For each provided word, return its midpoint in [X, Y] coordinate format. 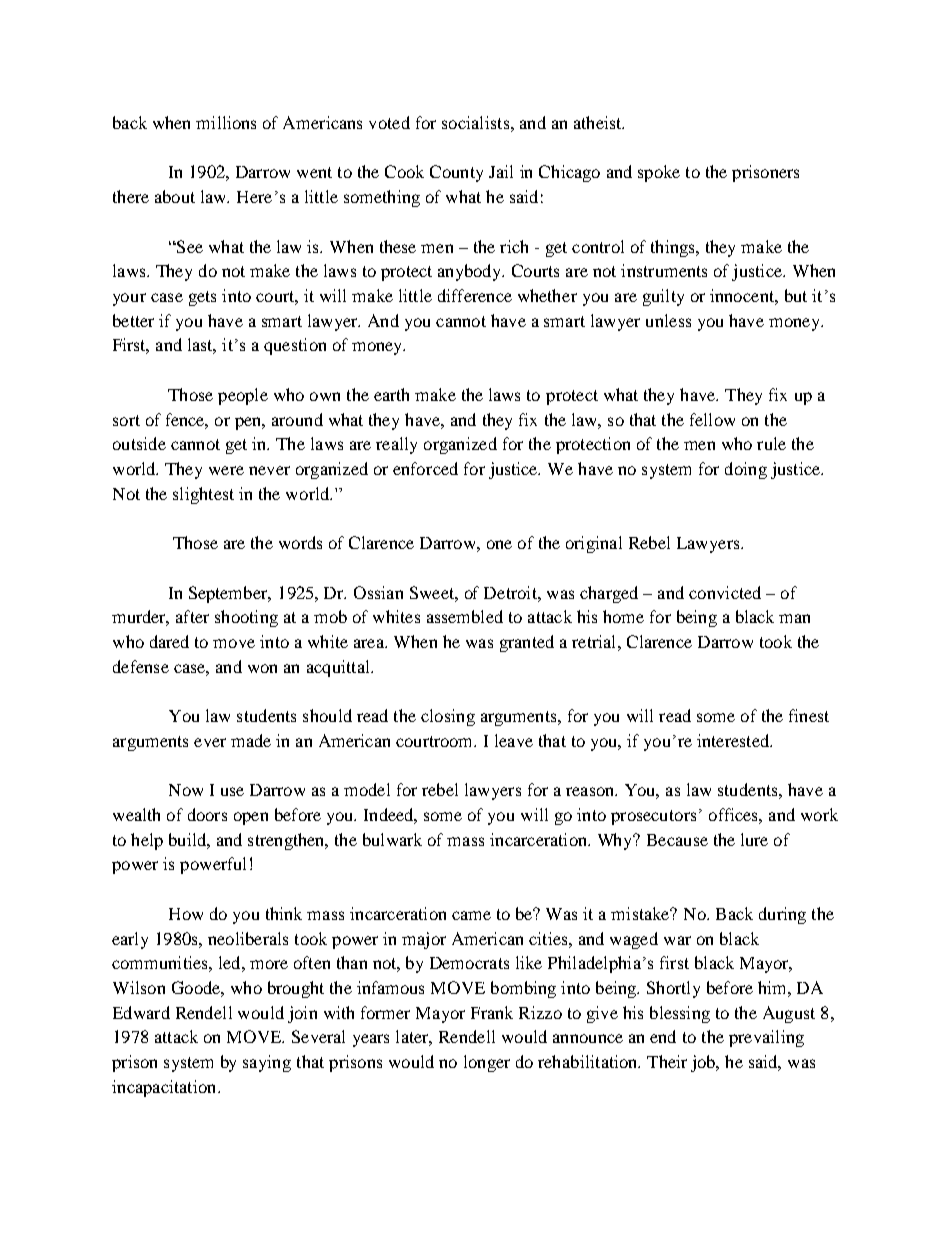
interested [734, 740]
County [456, 173]
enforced [425, 468]
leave [514, 740]
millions [226, 122]
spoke [659, 173]
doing [746, 470]
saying [267, 1063]
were [226, 470]
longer [487, 1063]
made [251, 740]
